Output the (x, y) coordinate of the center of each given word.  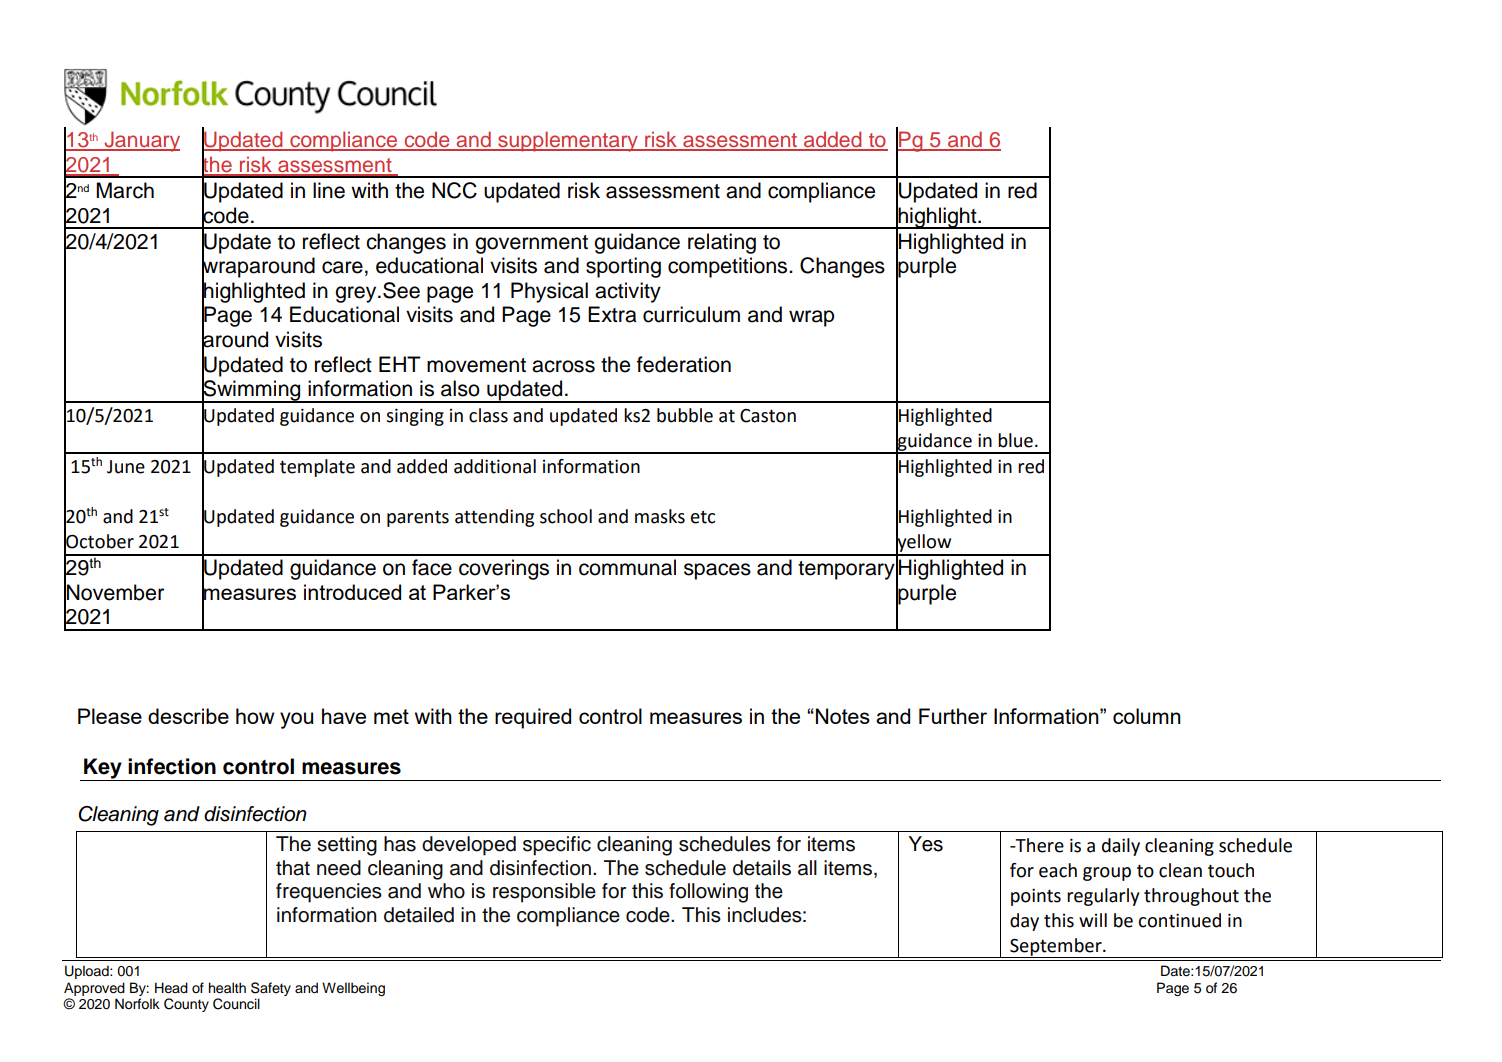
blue (1015, 440)
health (227, 988)
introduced (352, 592)
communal (627, 567)
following (708, 893)
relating (722, 243)
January (141, 141)
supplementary (568, 141)
